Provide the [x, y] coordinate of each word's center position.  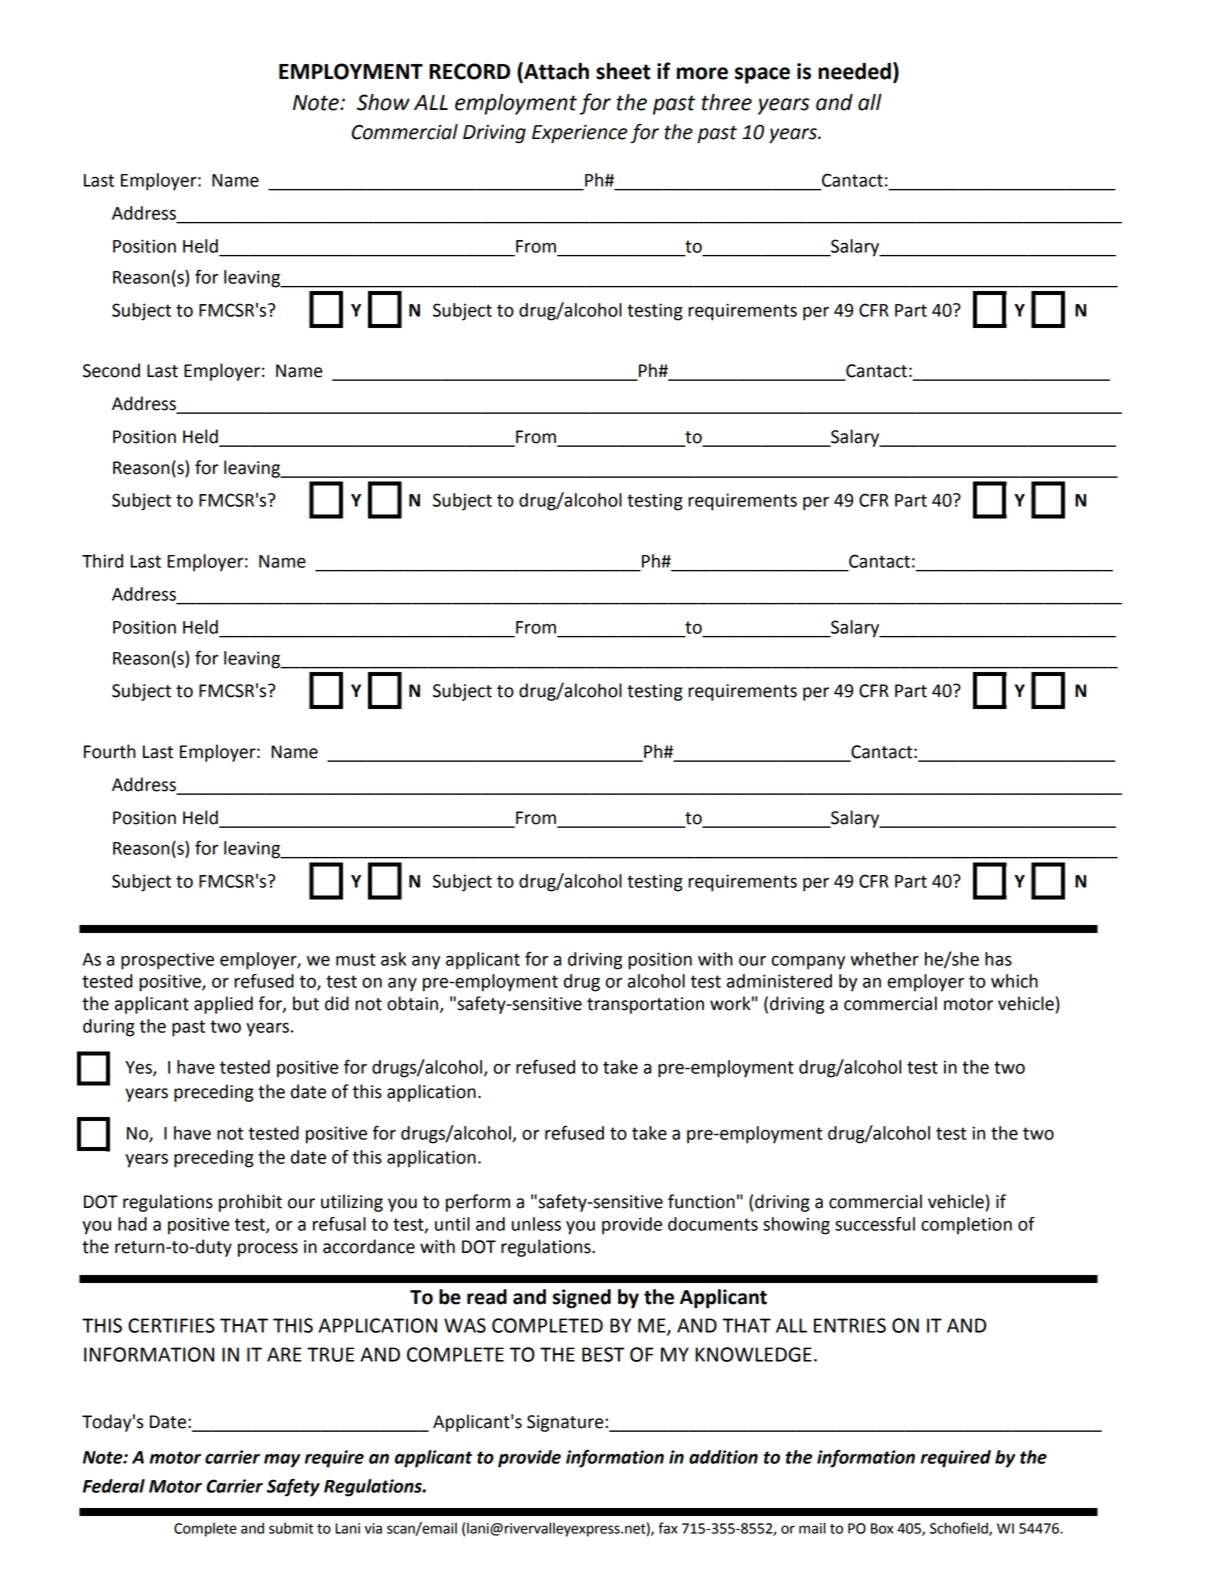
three [727, 102]
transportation [645, 1005]
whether [884, 959]
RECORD [469, 71]
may [282, 1461]
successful [875, 1224]
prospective [167, 961]
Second [111, 370]
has [998, 959]
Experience [579, 134]
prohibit [250, 1203]
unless [536, 1224]
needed [854, 71]
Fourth [110, 751]
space [762, 75]
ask [393, 959]
